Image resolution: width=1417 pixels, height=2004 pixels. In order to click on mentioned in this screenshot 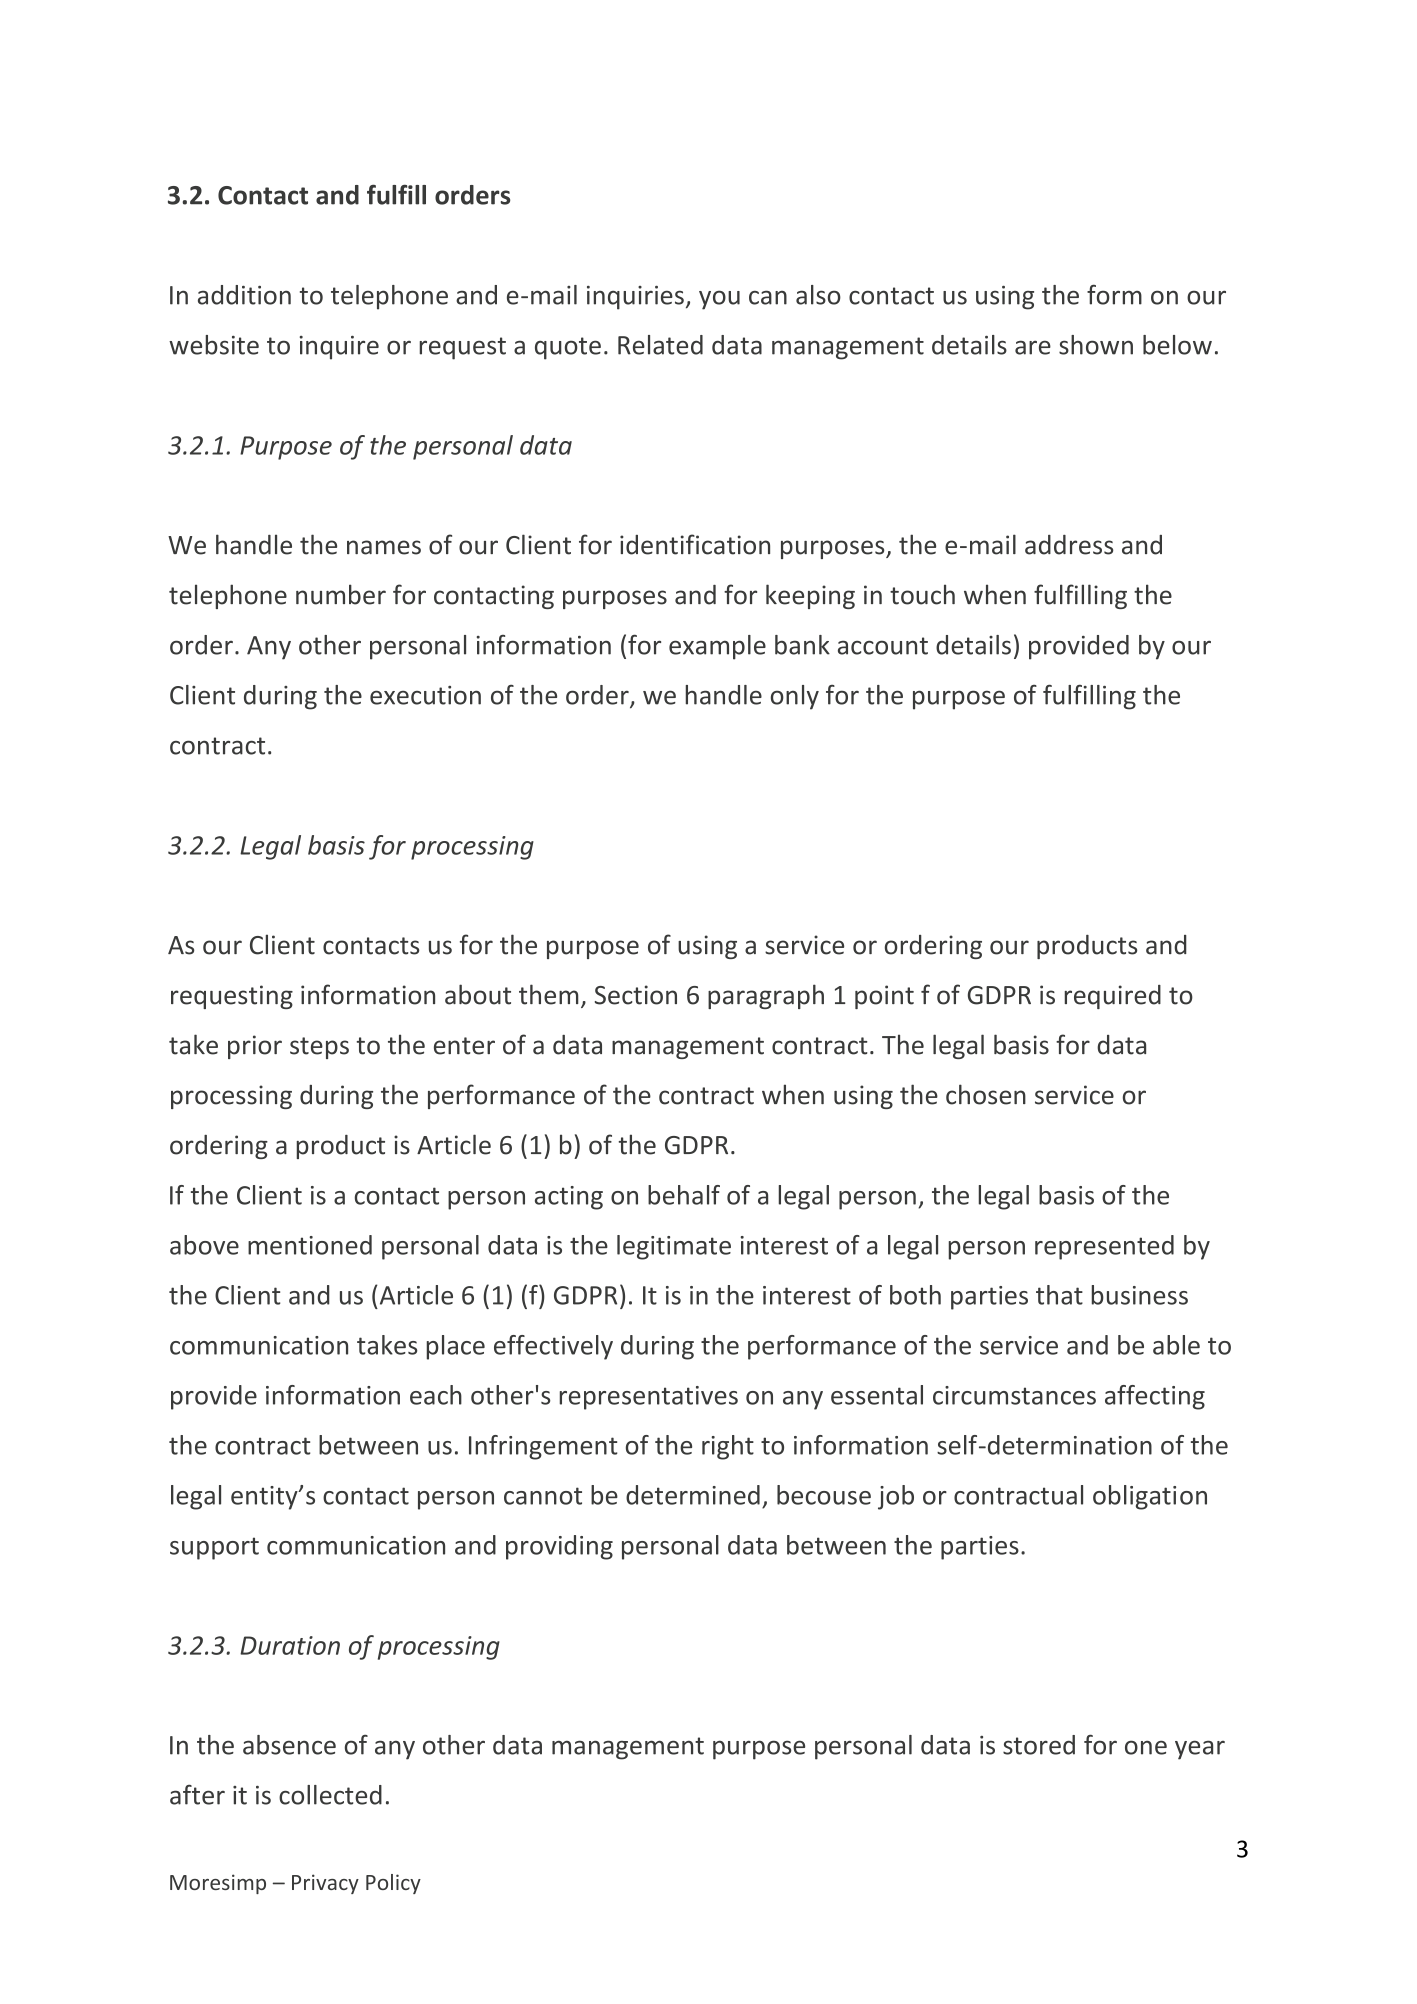, I will do `click(310, 1245)`.
